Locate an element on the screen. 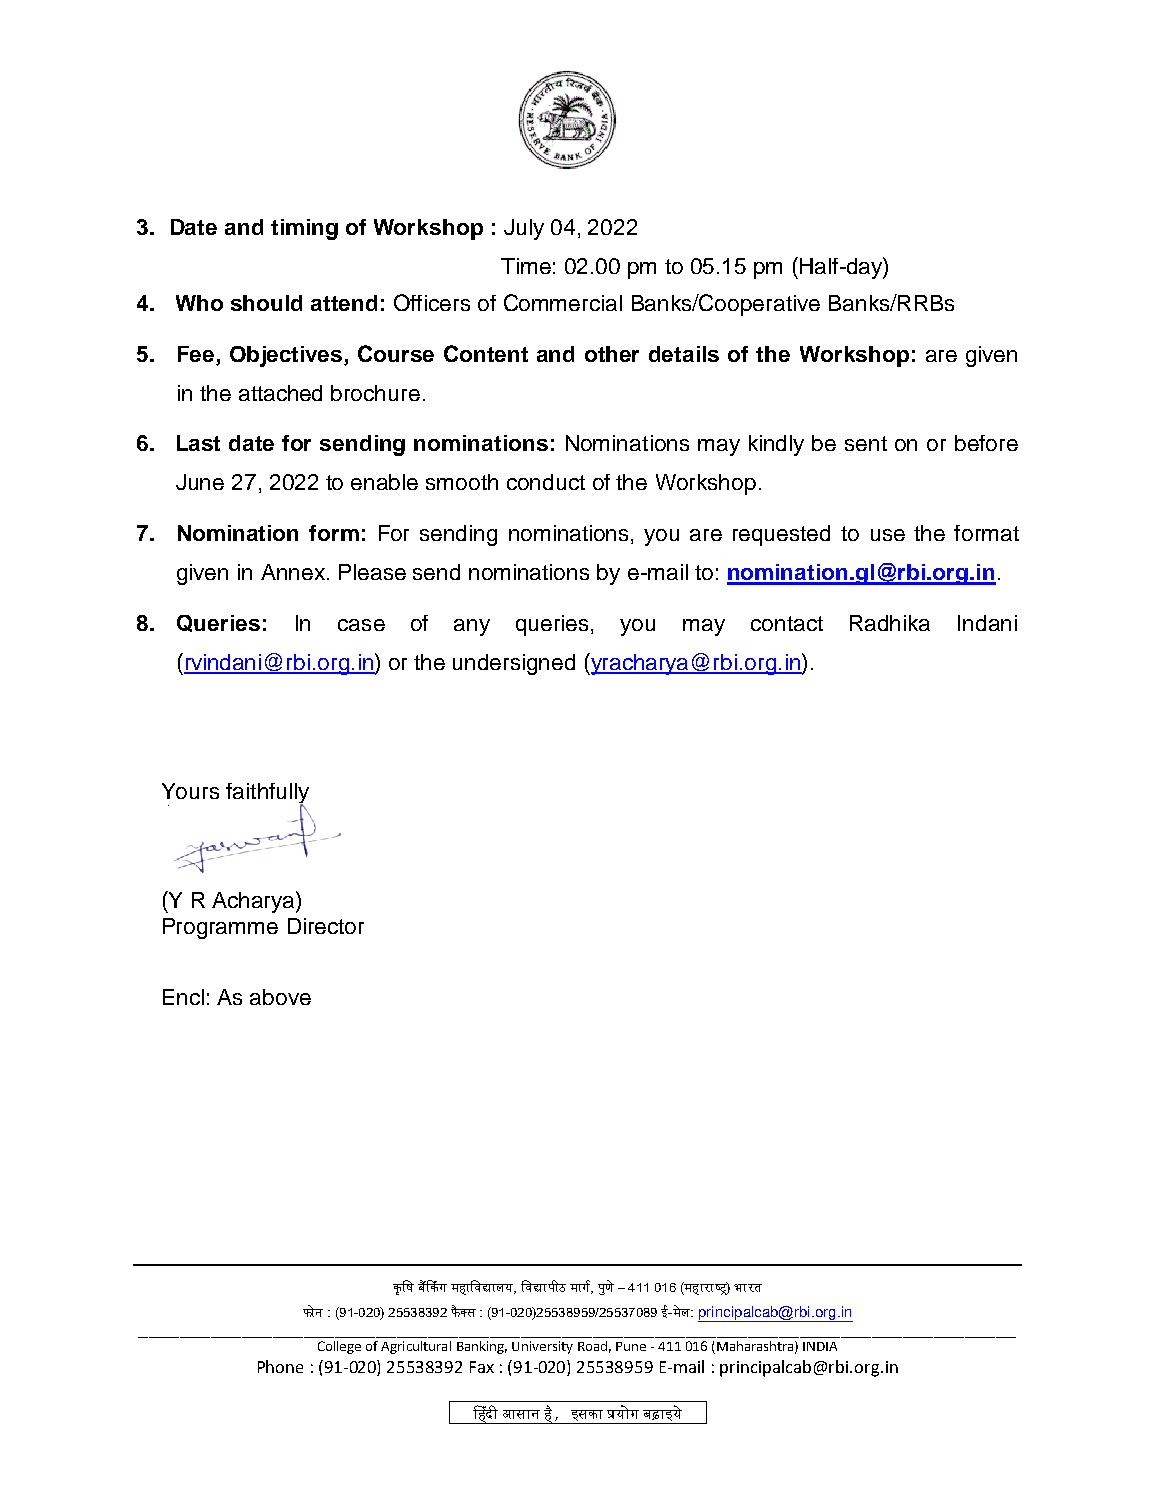  timing is located at coordinates (304, 229).
